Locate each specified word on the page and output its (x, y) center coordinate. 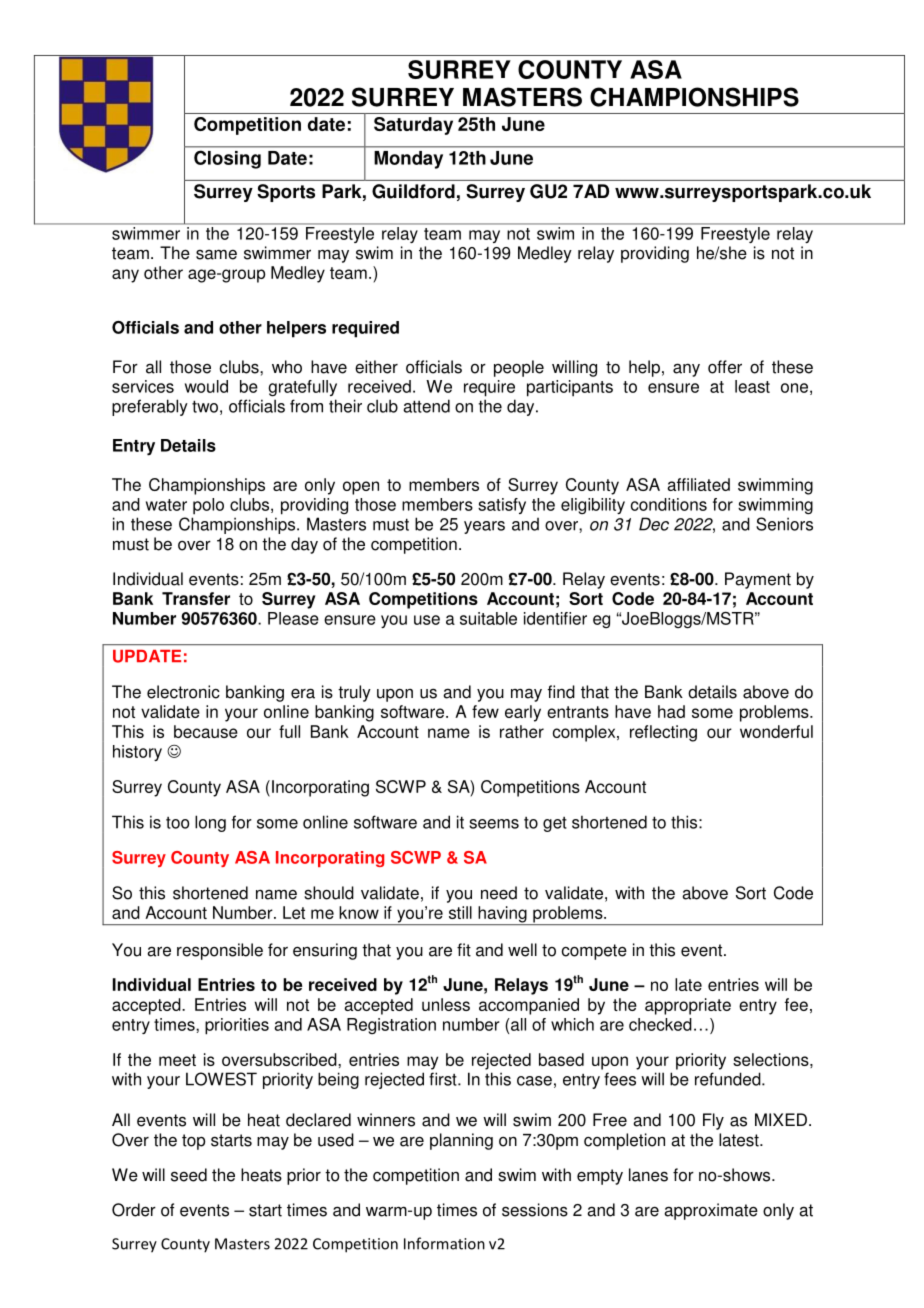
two (205, 406)
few (485, 711)
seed (189, 1175)
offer (725, 367)
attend (427, 406)
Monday (409, 160)
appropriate (688, 1006)
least (752, 386)
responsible (220, 951)
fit (464, 950)
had (671, 711)
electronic (183, 692)
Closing (227, 160)
